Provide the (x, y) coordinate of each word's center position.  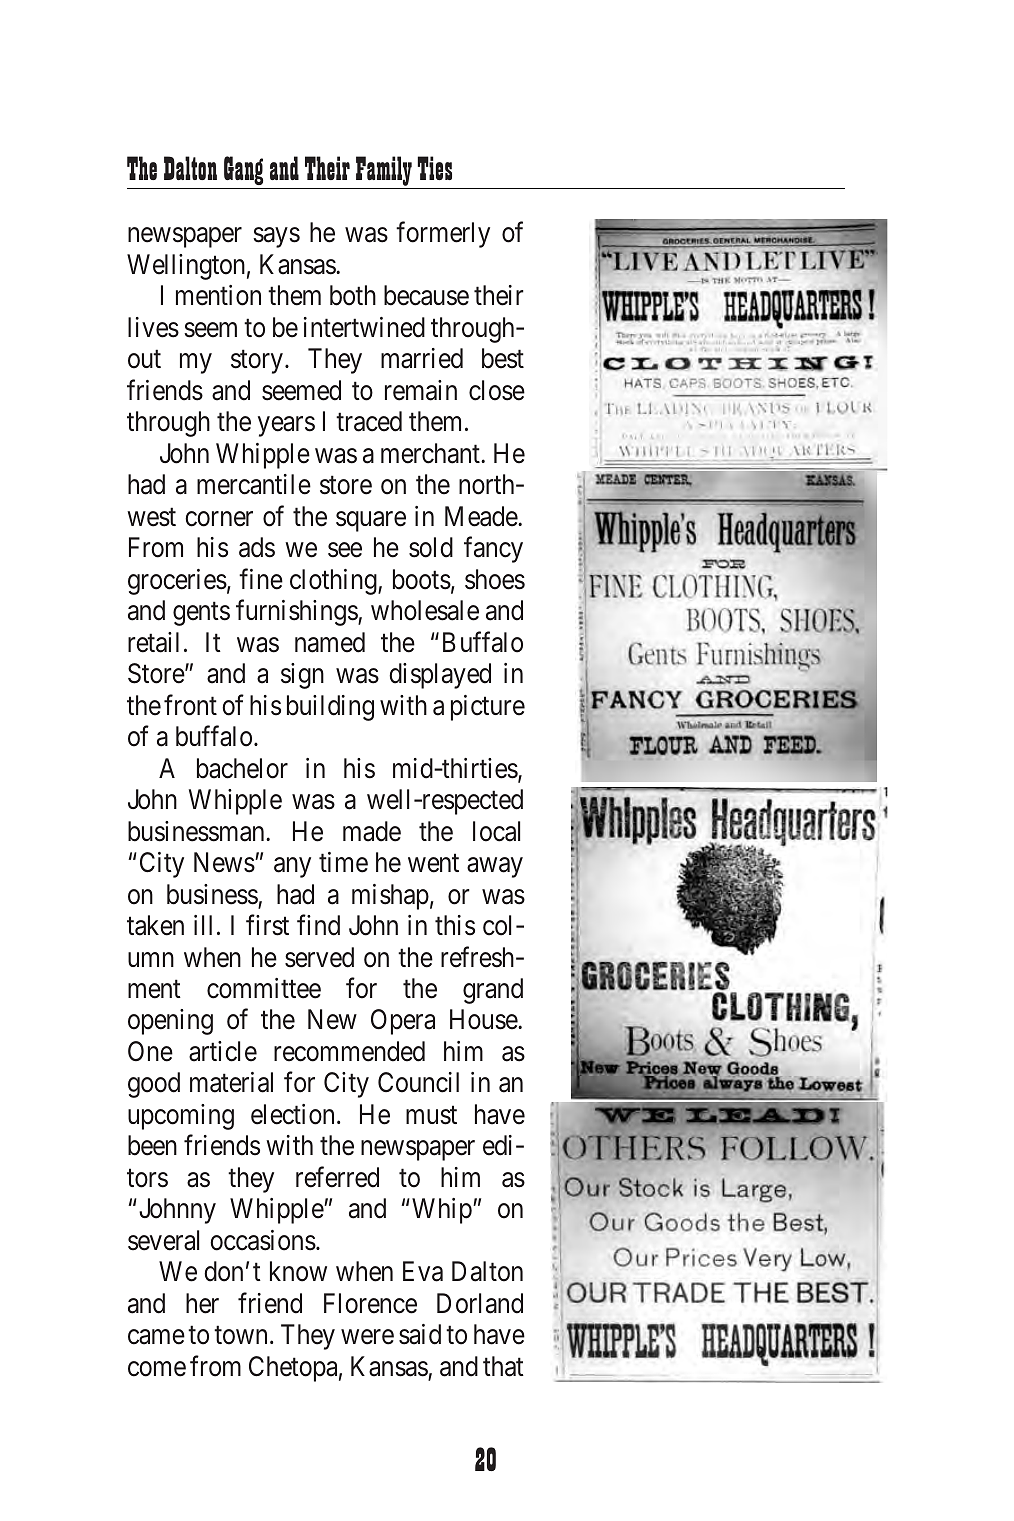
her (202, 1303)
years (286, 427)
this (455, 925)
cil (447, 1082)
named (330, 642)
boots (422, 579)
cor (202, 519)
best (503, 358)
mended (383, 1051)
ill (203, 925)
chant (452, 453)
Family (384, 172)
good (154, 1085)
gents (201, 614)
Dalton (190, 168)
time (343, 862)
